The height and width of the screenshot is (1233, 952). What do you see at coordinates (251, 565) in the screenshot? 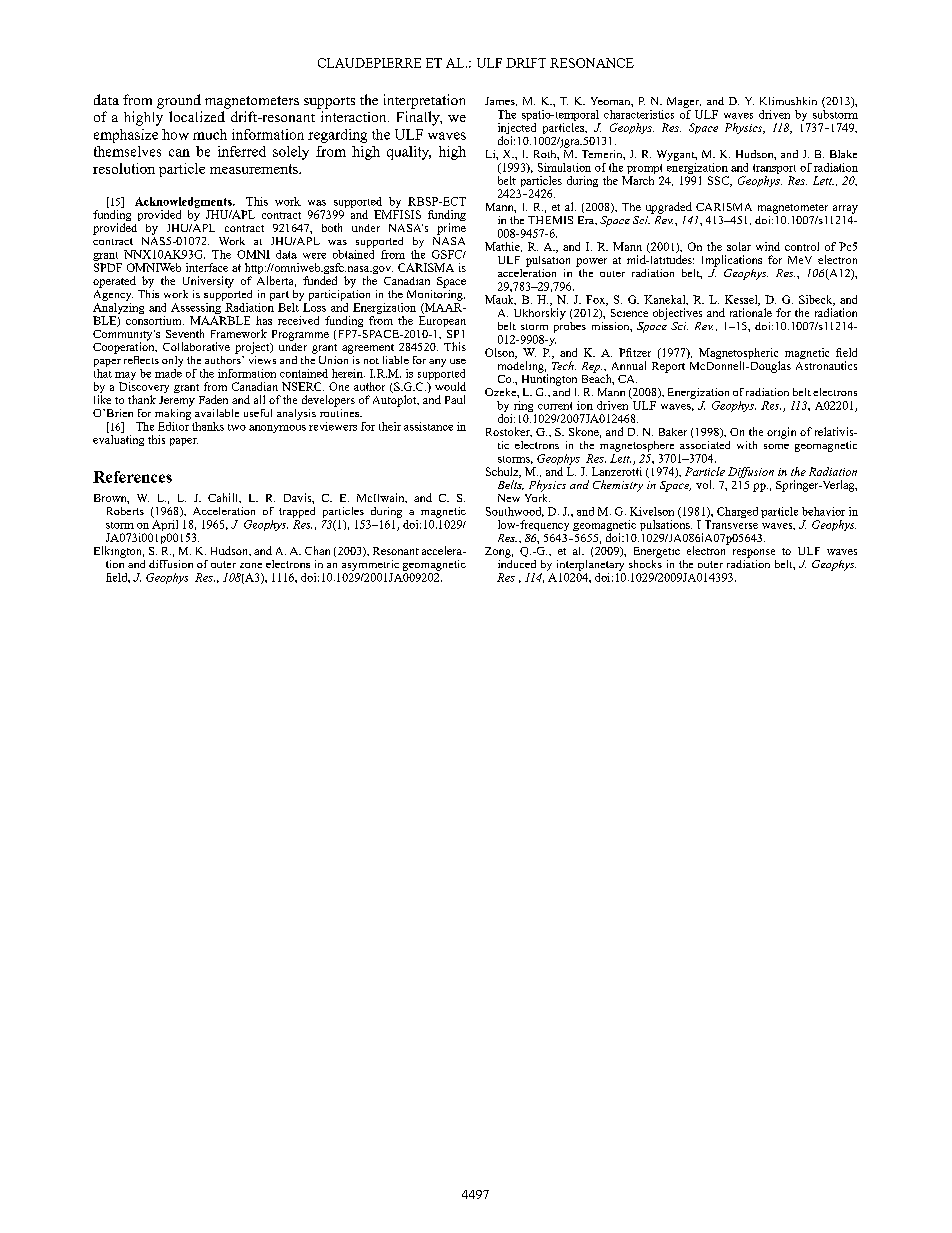
I see `zone` at bounding box center [251, 565].
